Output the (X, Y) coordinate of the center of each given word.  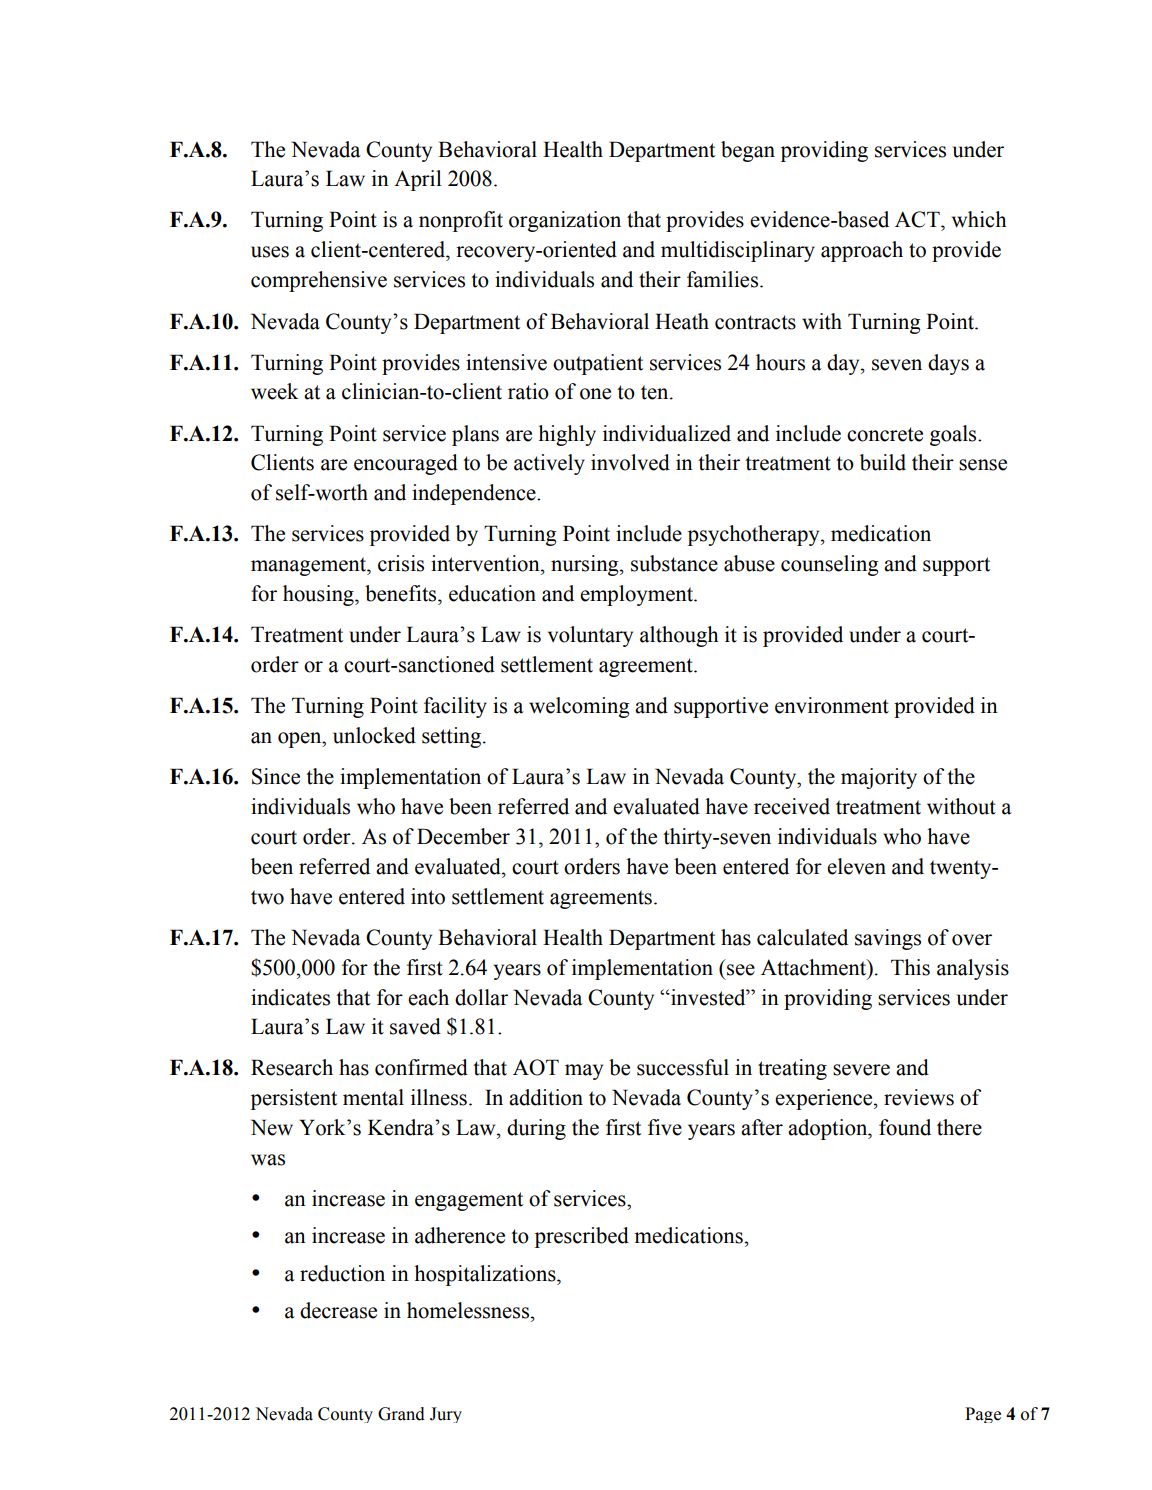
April (418, 180)
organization (565, 221)
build (883, 462)
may (584, 1072)
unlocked (374, 735)
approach (862, 251)
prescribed (582, 1237)
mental (373, 1097)
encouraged (406, 464)
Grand (401, 1414)
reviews (919, 1097)
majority (879, 778)
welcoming (579, 707)
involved (630, 462)
